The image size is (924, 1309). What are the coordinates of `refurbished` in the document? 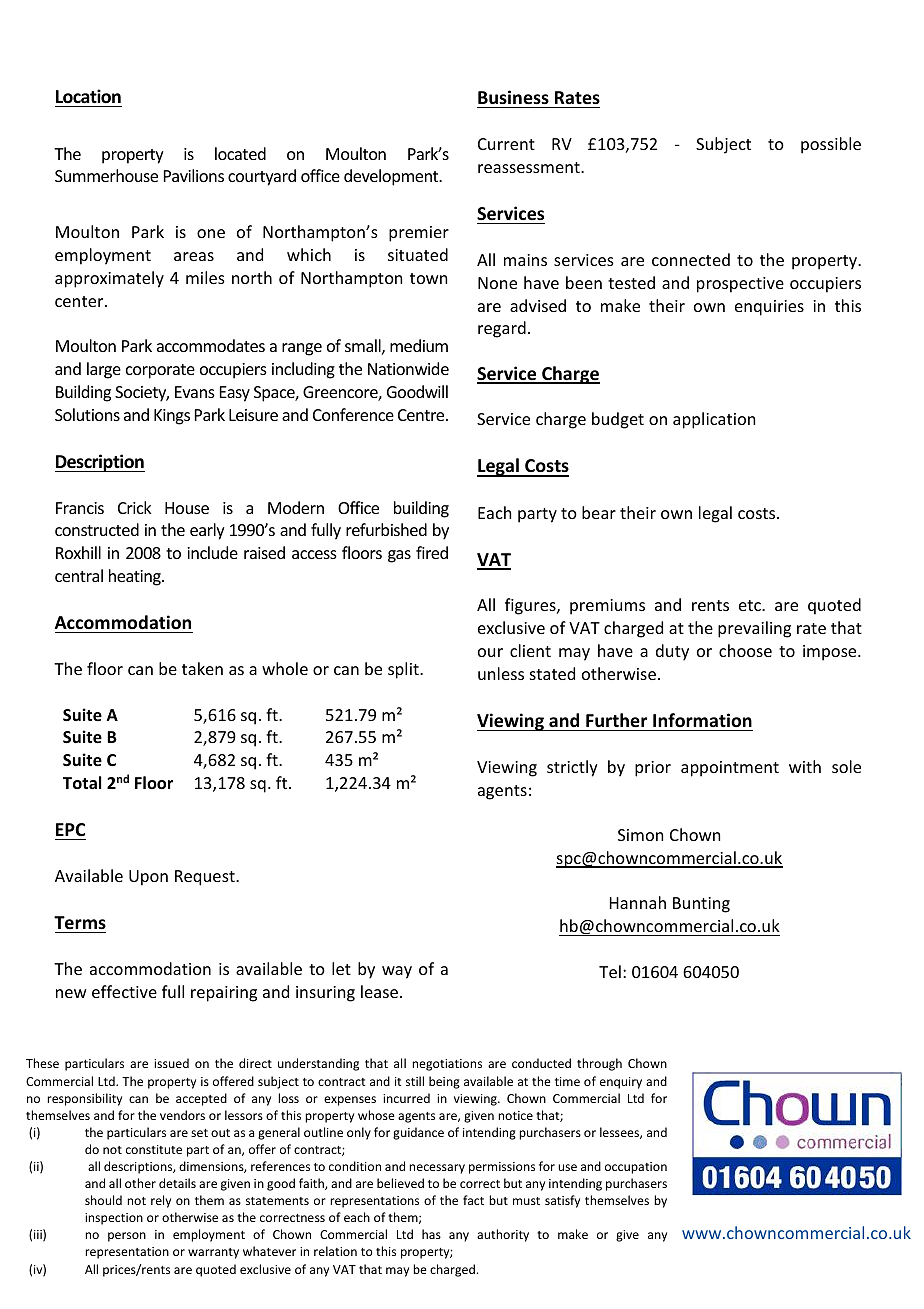 It's located at (386, 529).
